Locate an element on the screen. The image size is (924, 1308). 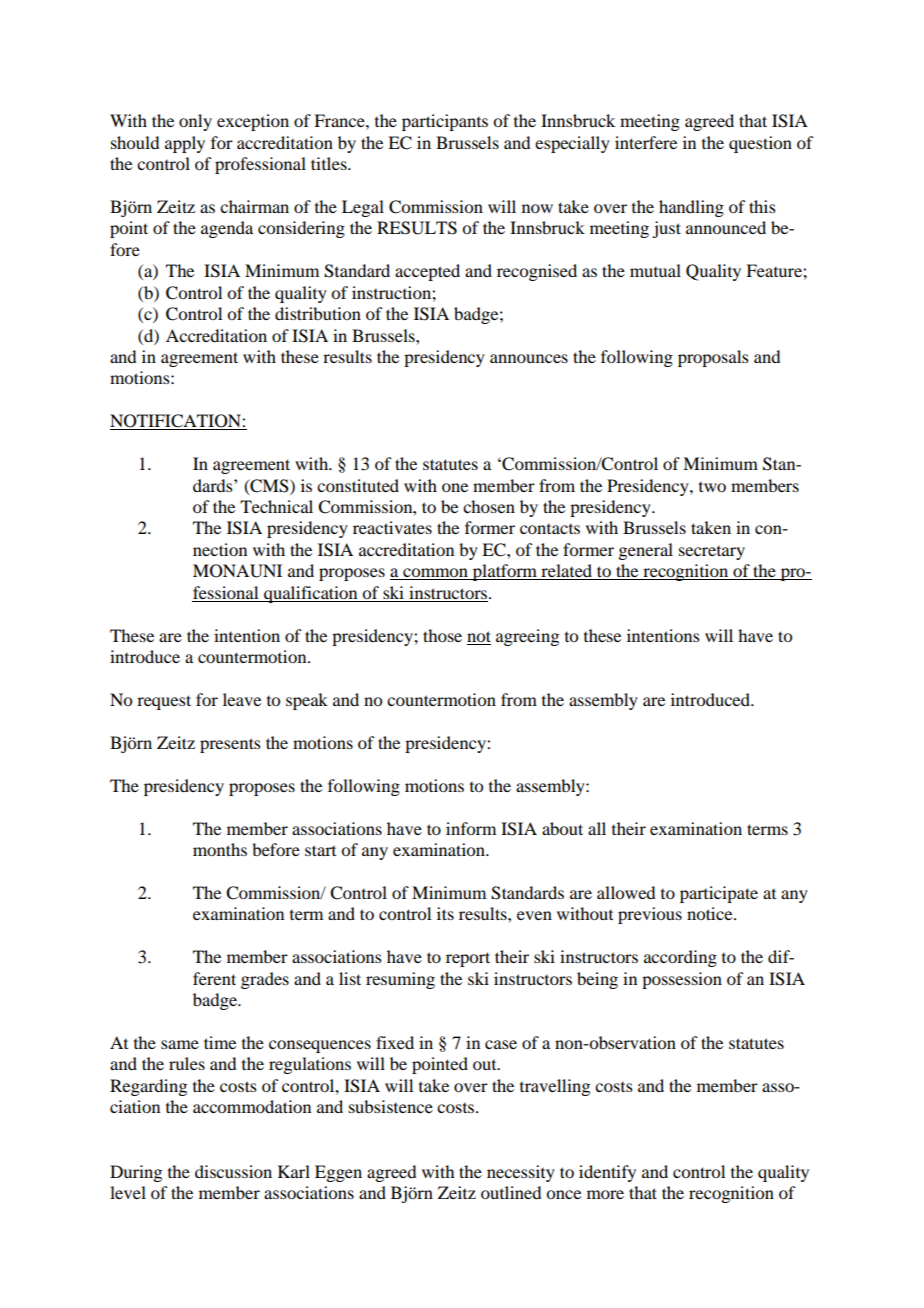
apply is located at coordinates (185, 144).
